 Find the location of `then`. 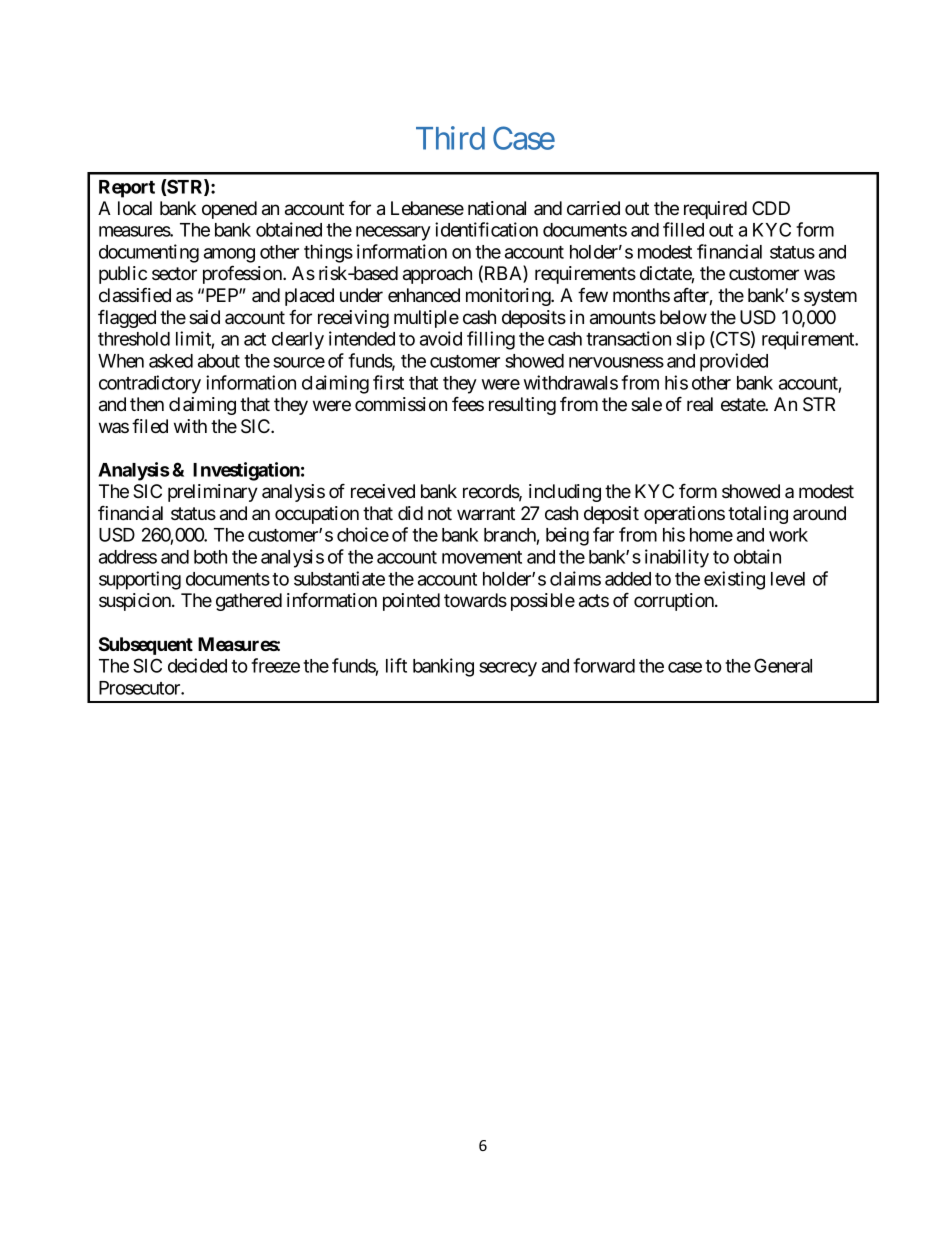

then is located at coordinates (147, 404).
